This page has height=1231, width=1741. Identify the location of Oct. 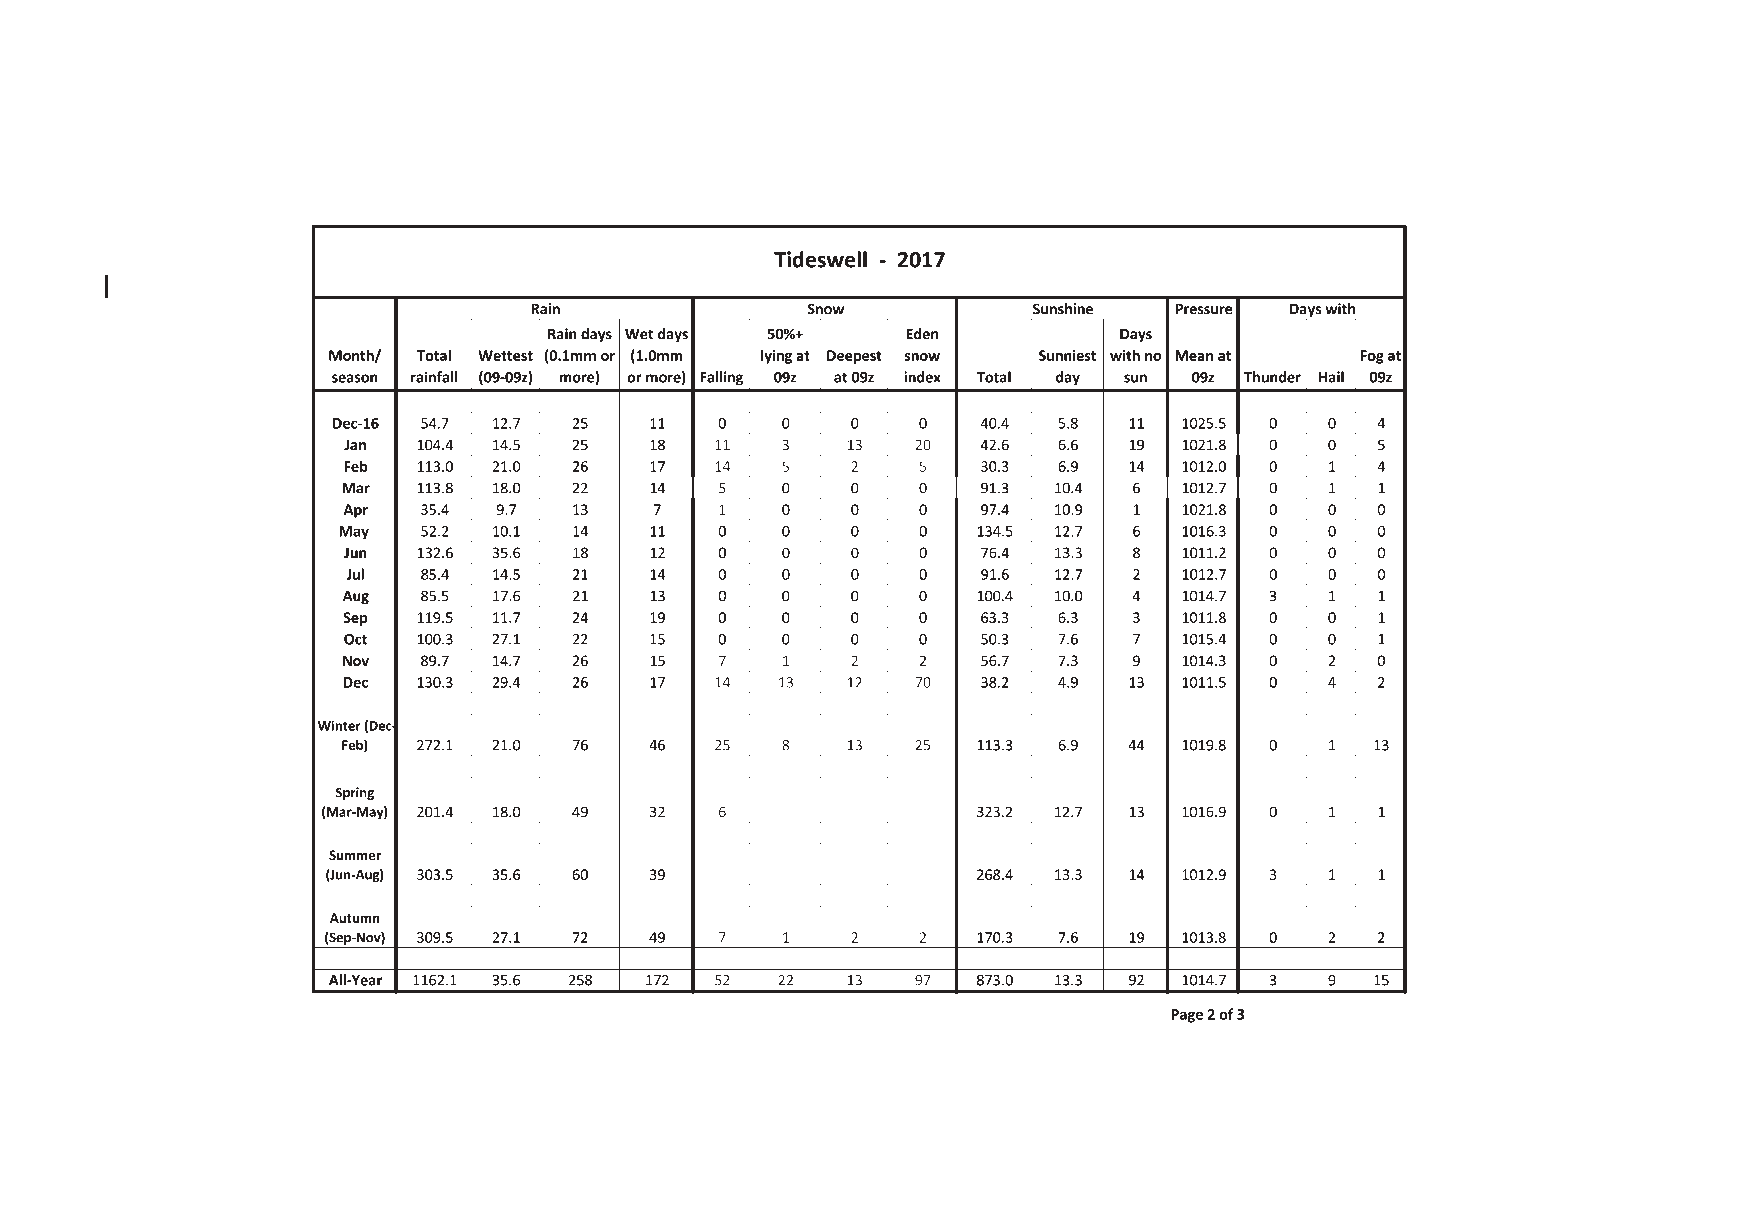
(355, 639).
